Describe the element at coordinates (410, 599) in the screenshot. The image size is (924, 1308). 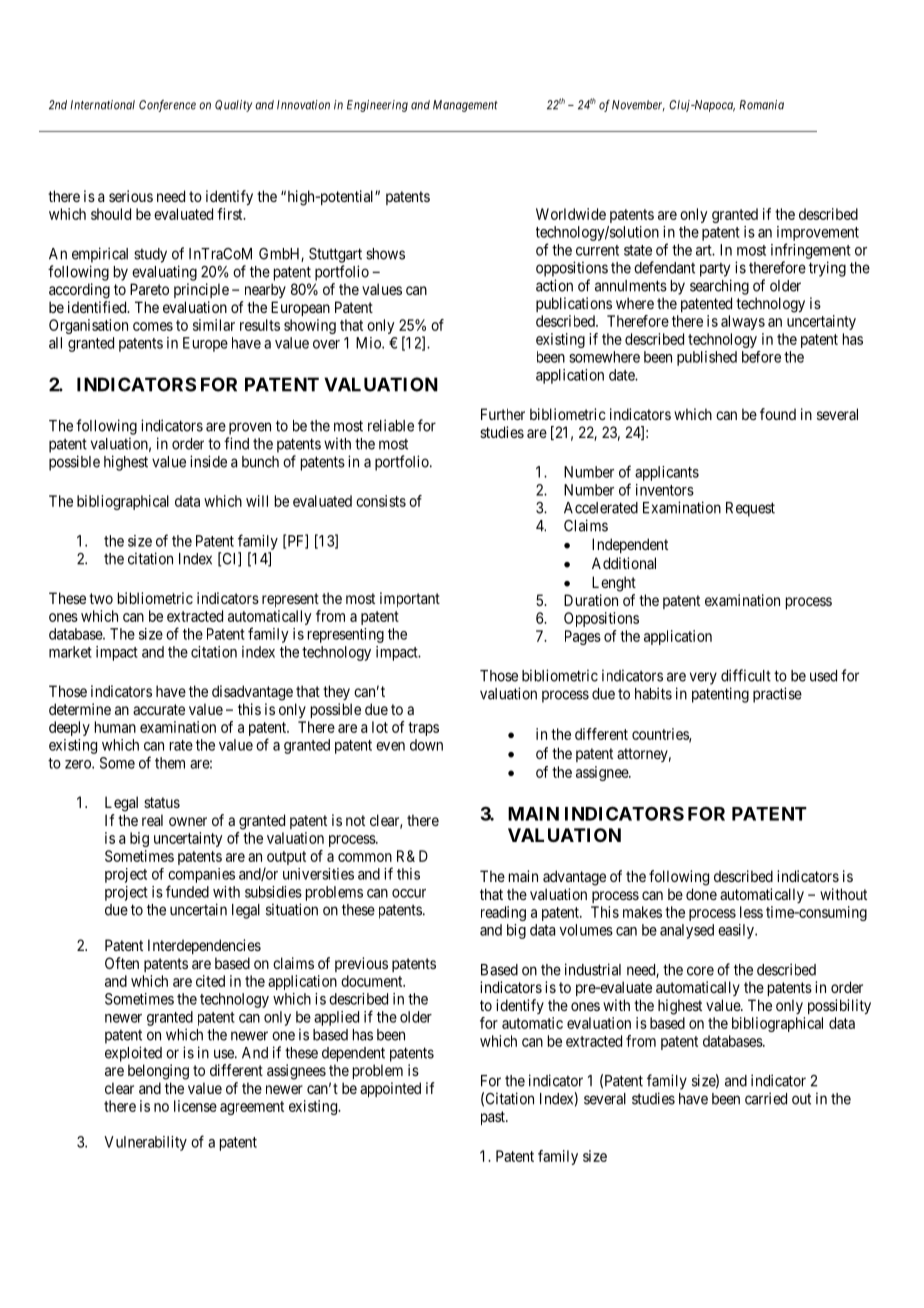
I see `important` at that location.
